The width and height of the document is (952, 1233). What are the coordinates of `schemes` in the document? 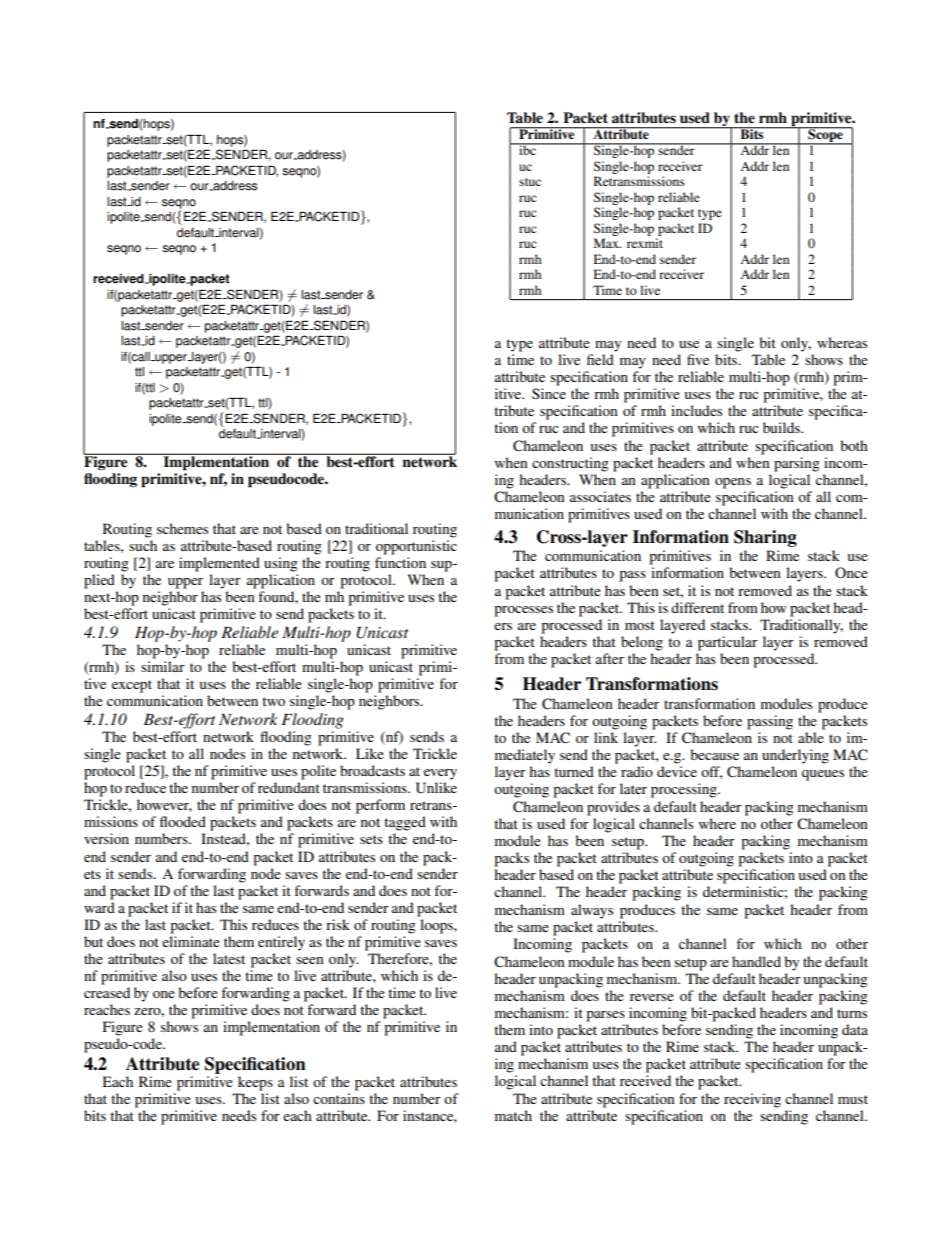 It's located at (182, 528).
